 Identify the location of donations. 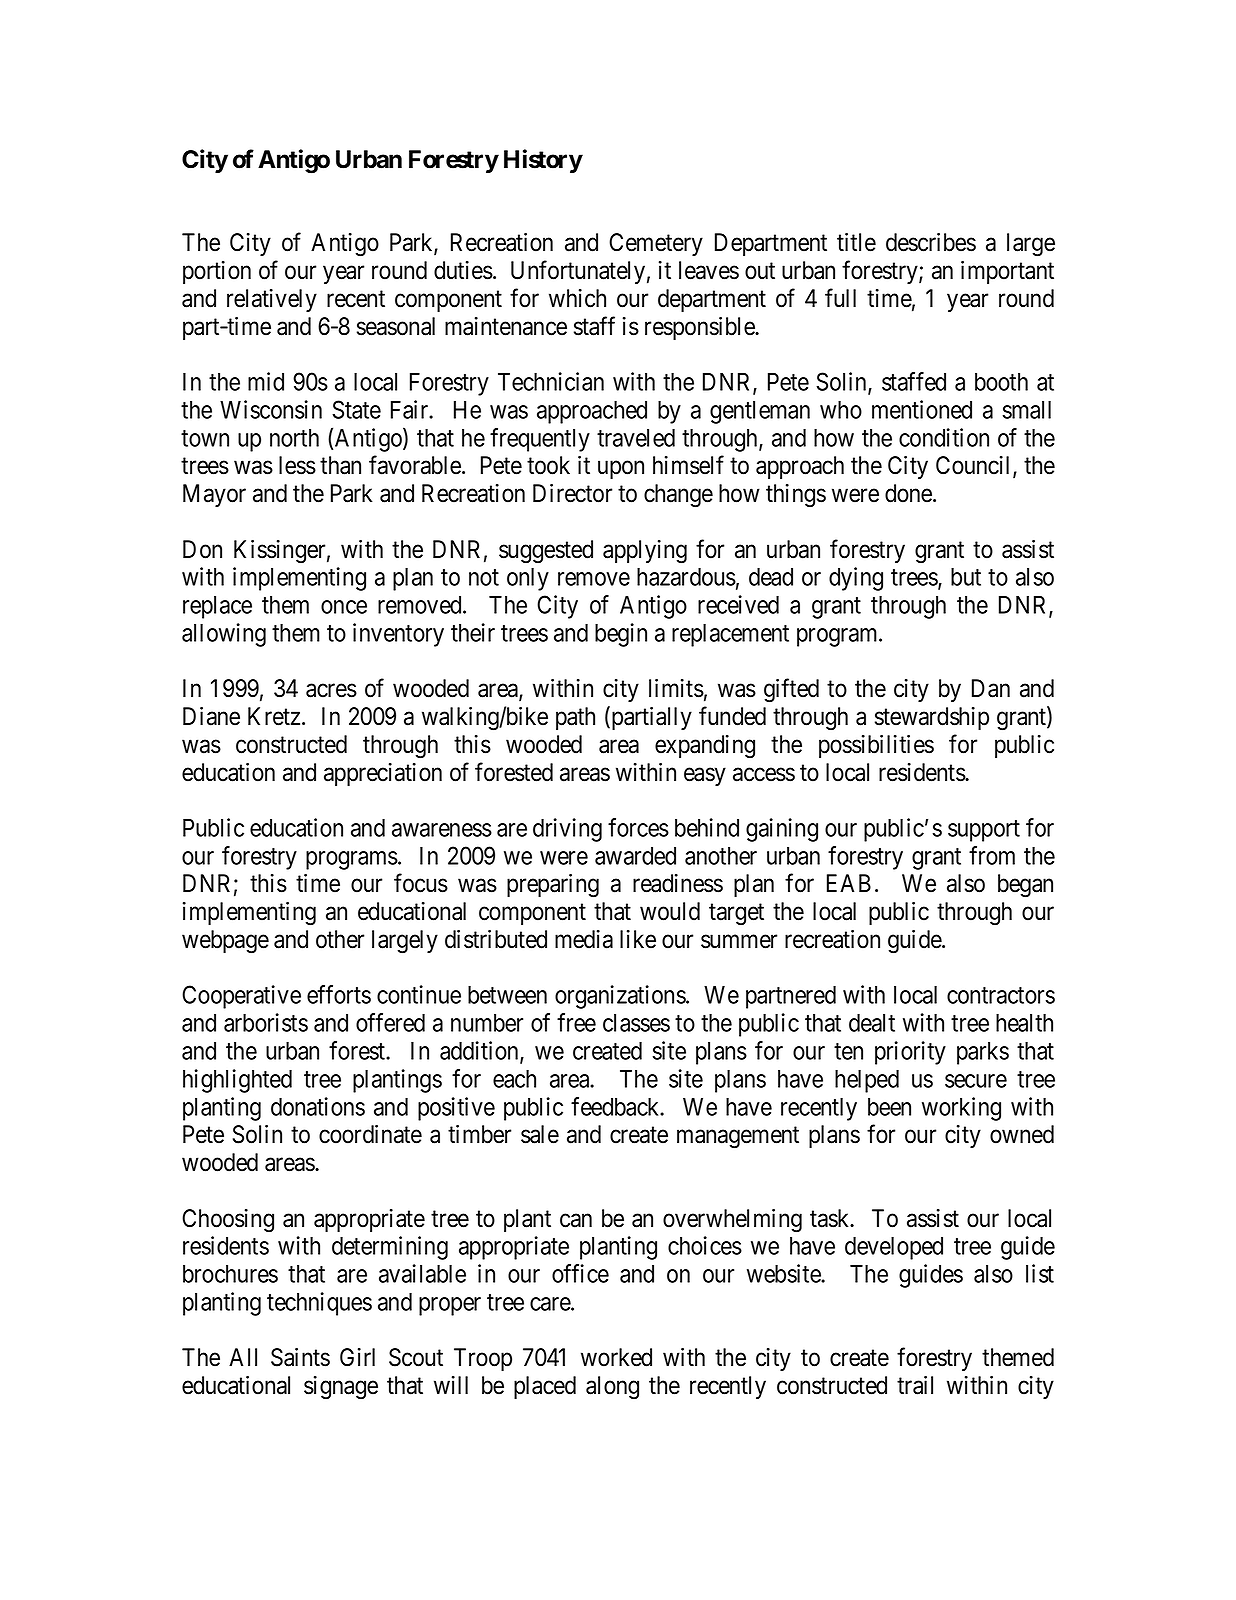
(318, 1106).
